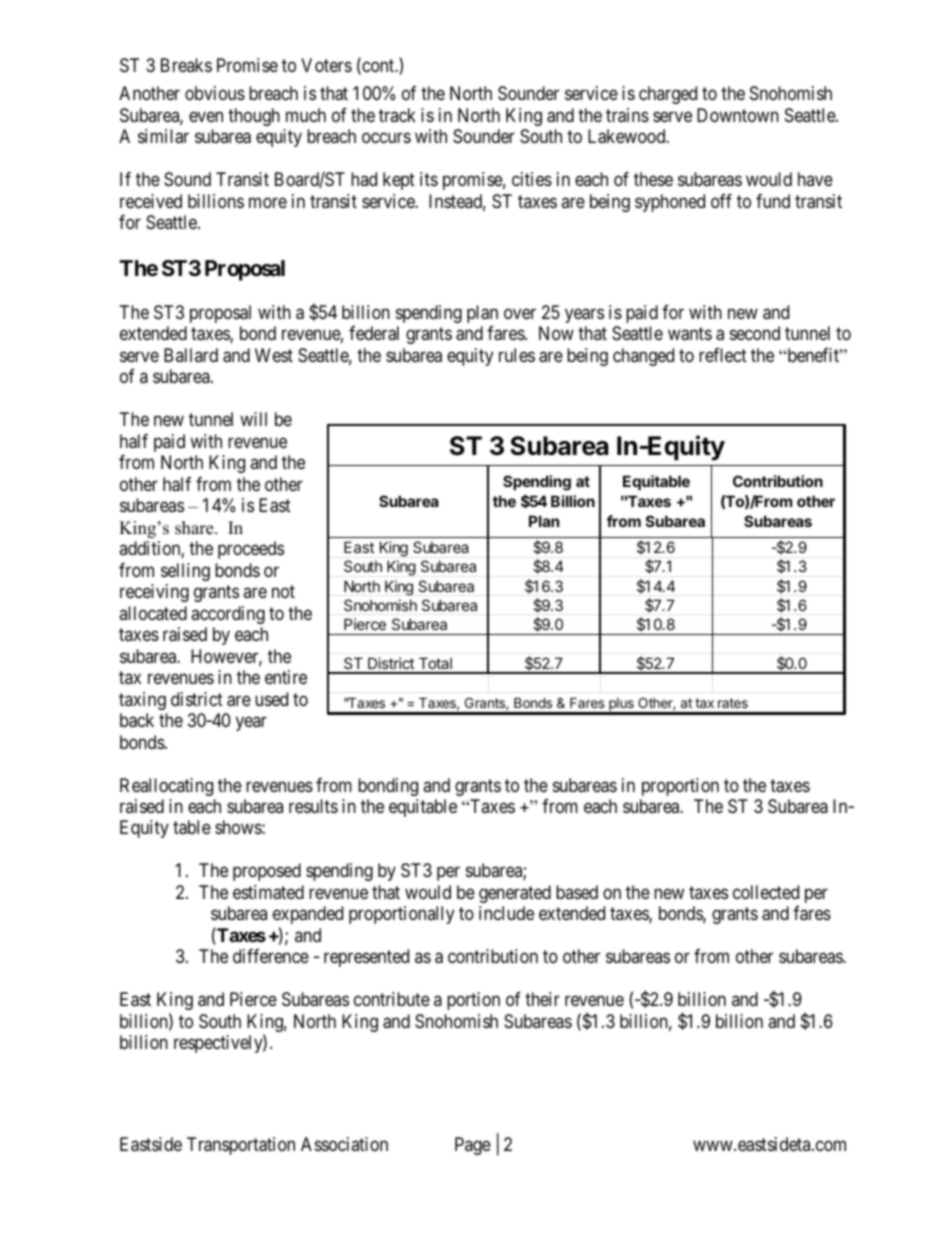 The height and width of the image is (1233, 952). What do you see at coordinates (397, 115) in the image?
I see `track` at bounding box center [397, 115].
